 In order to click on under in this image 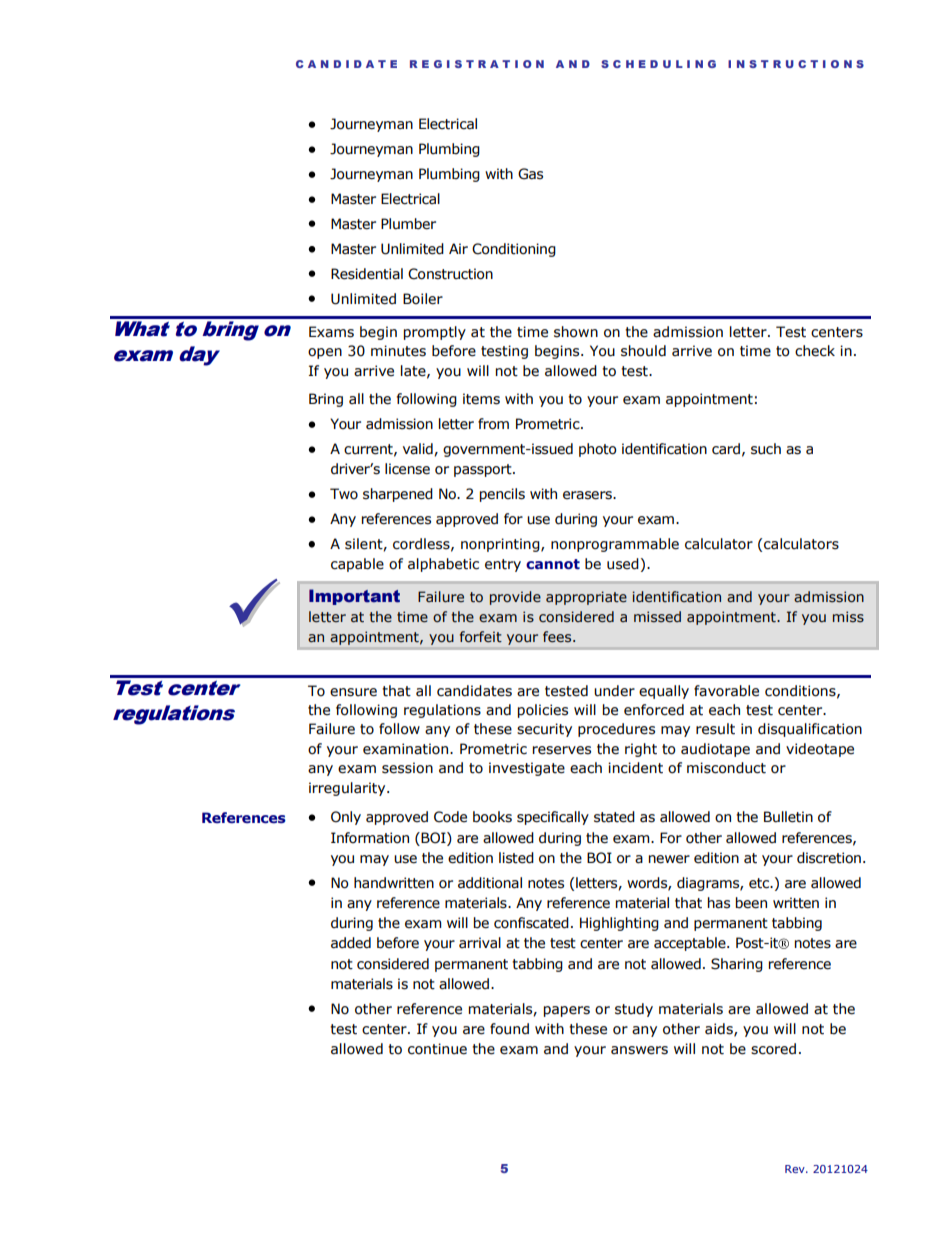, I will do `click(614, 691)`.
